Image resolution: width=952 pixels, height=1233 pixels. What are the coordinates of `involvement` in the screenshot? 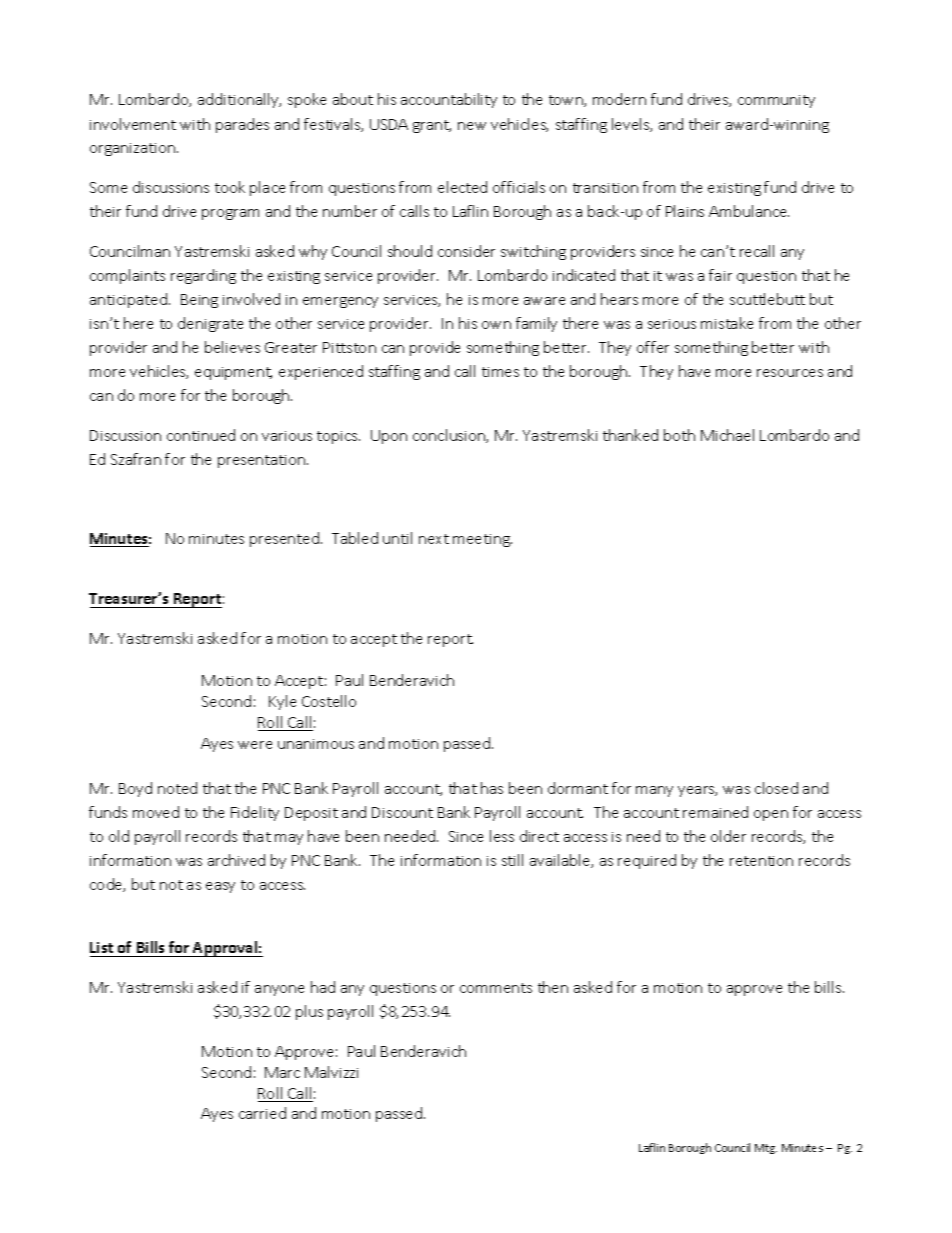 It's located at (133, 124).
